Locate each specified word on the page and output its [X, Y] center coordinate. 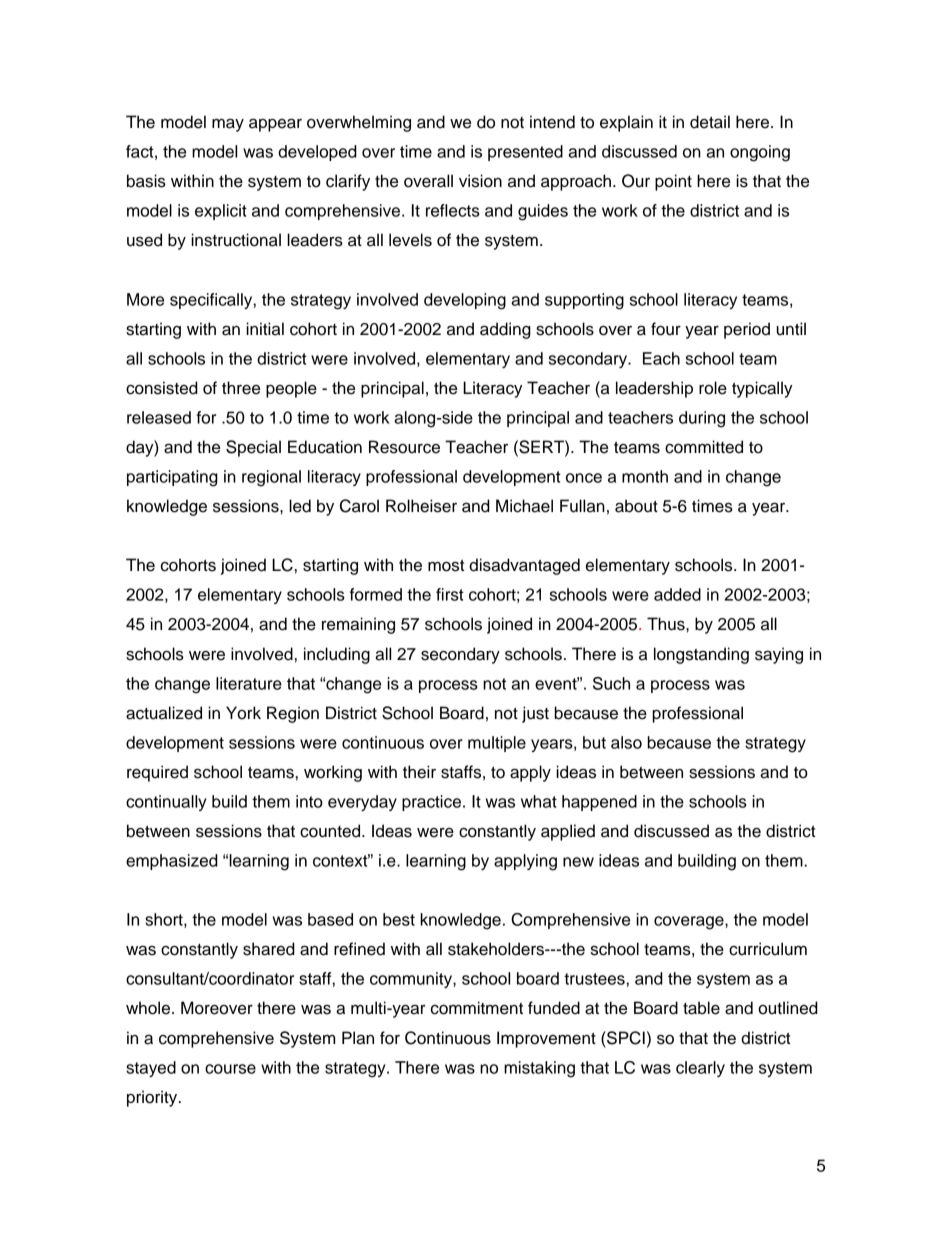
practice [431, 803]
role [713, 388]
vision [480, 181]
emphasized [172, 862]
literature [249, 683]
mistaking [539, 1069]
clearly [700, 1069]
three [241, 388]
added [677, 594]
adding [505, 330]
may [228, 125]
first [450, 594]
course [230, 1069]
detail [710, 122]
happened [599, 803]
